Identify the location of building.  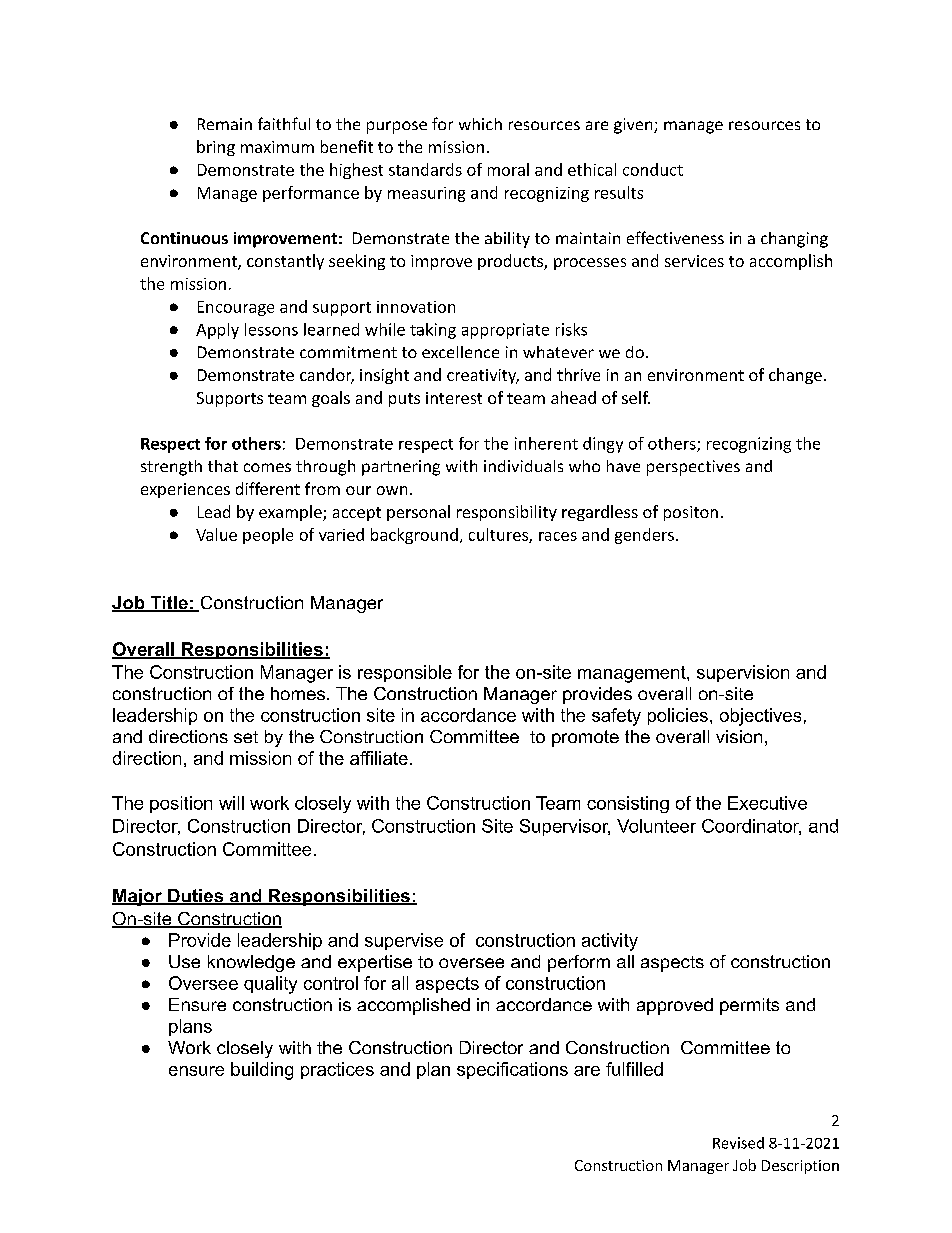
(262, 1071).
